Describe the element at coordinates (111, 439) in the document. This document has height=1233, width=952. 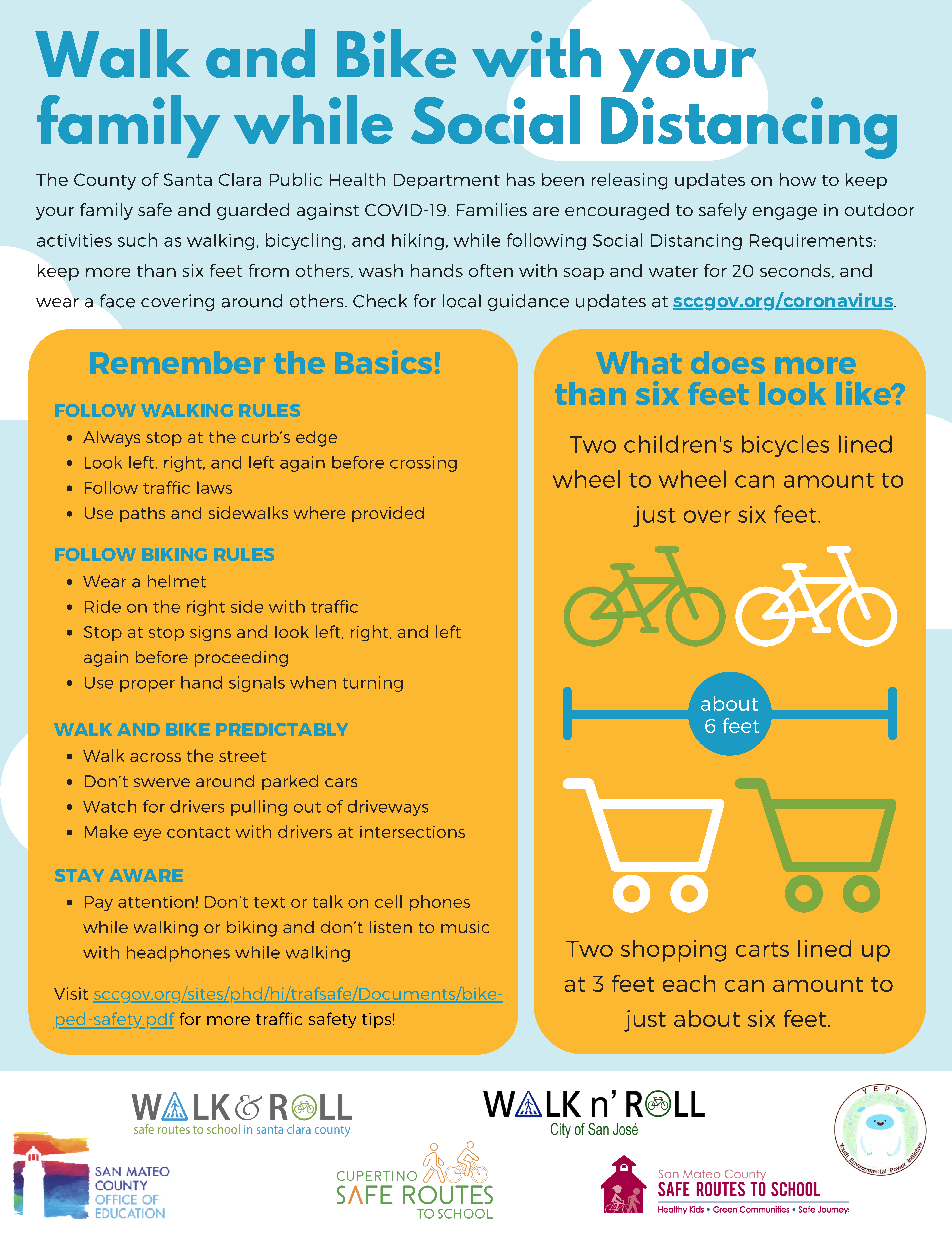
I see `Always` at that location.
